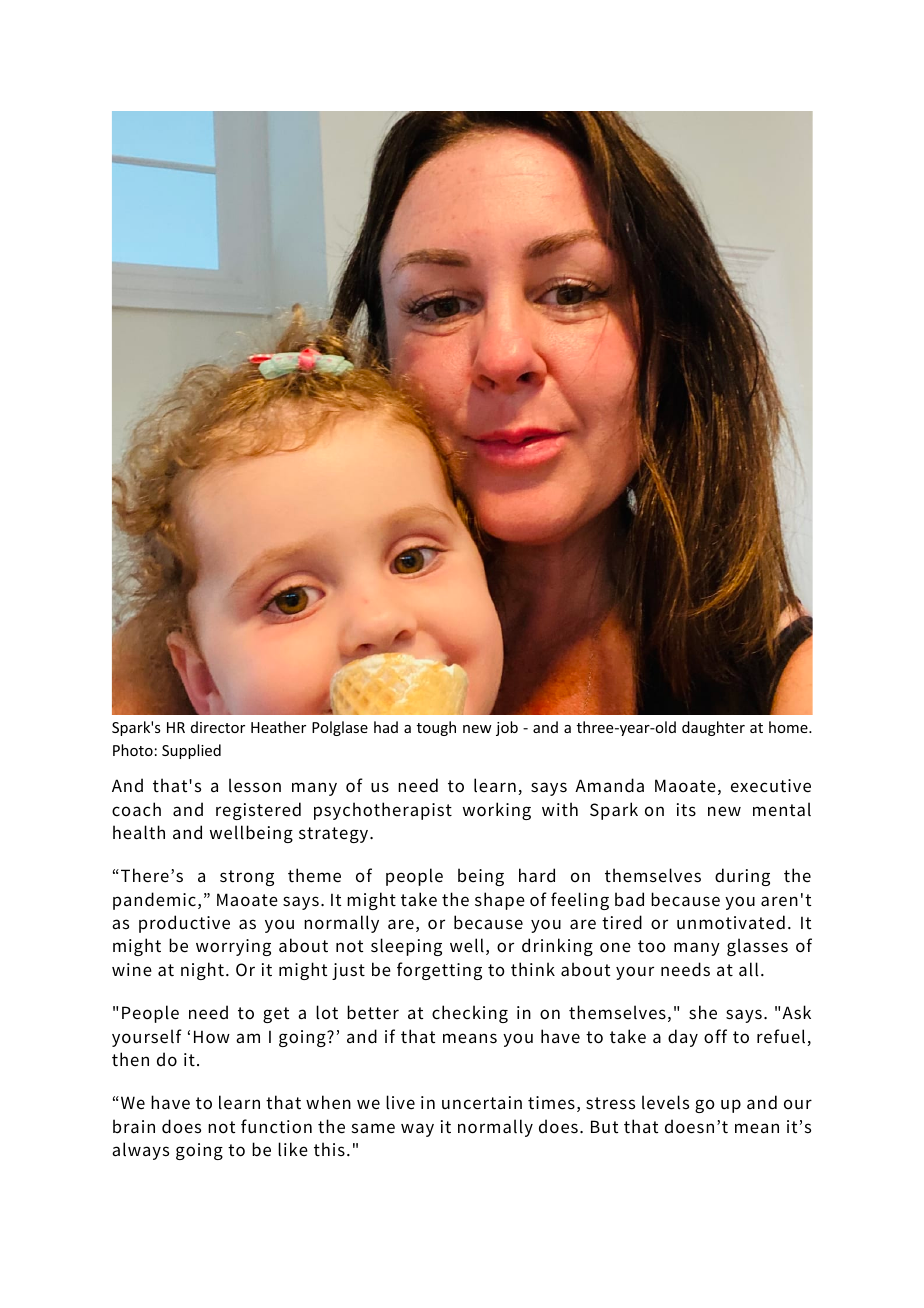 The height and width of the page is (1308, 924). Describe the element at coordinates (373, 1128) in the page. I see `same` at that location.
